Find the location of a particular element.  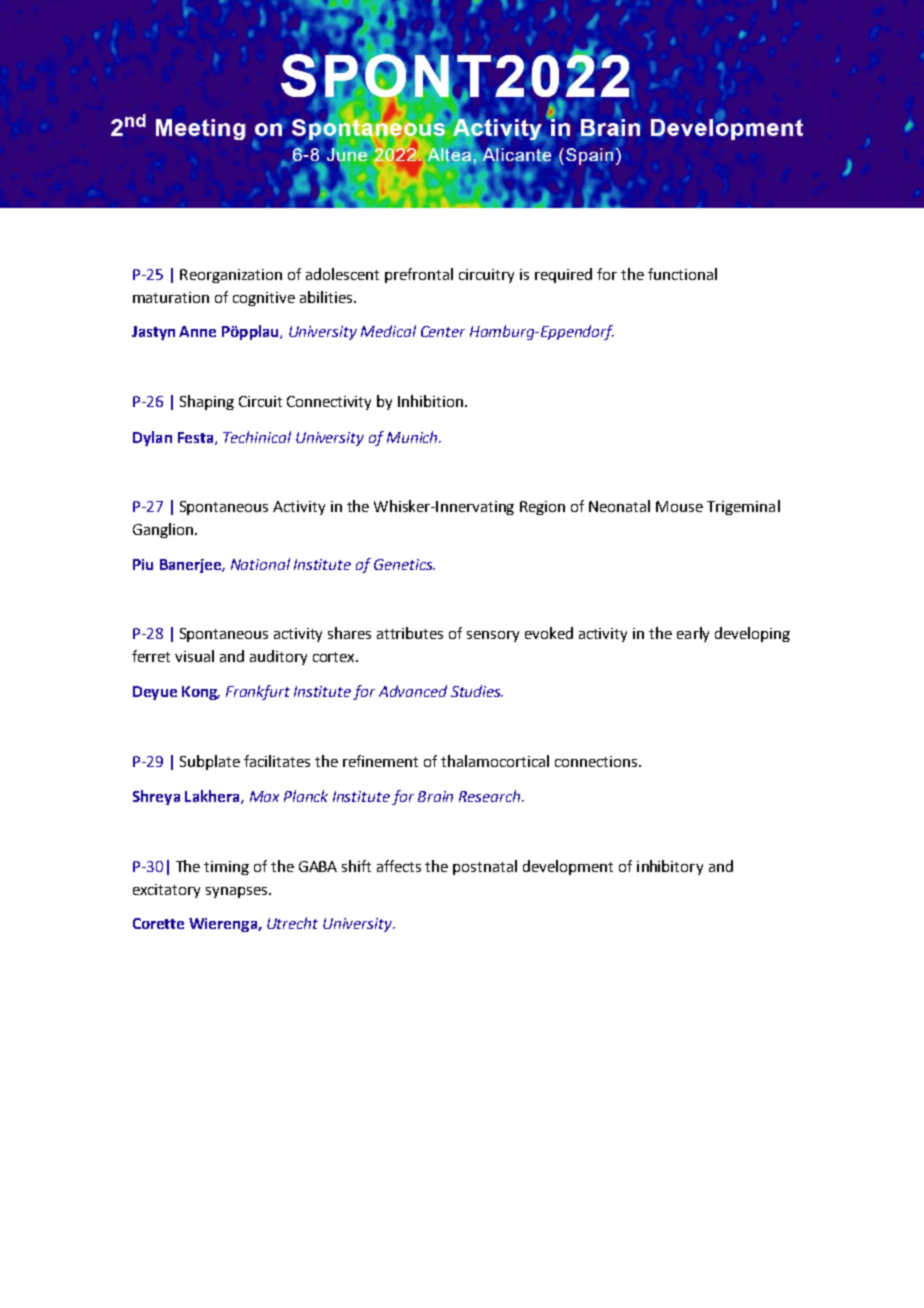

Mouse is located at coordinates (679, 506).
